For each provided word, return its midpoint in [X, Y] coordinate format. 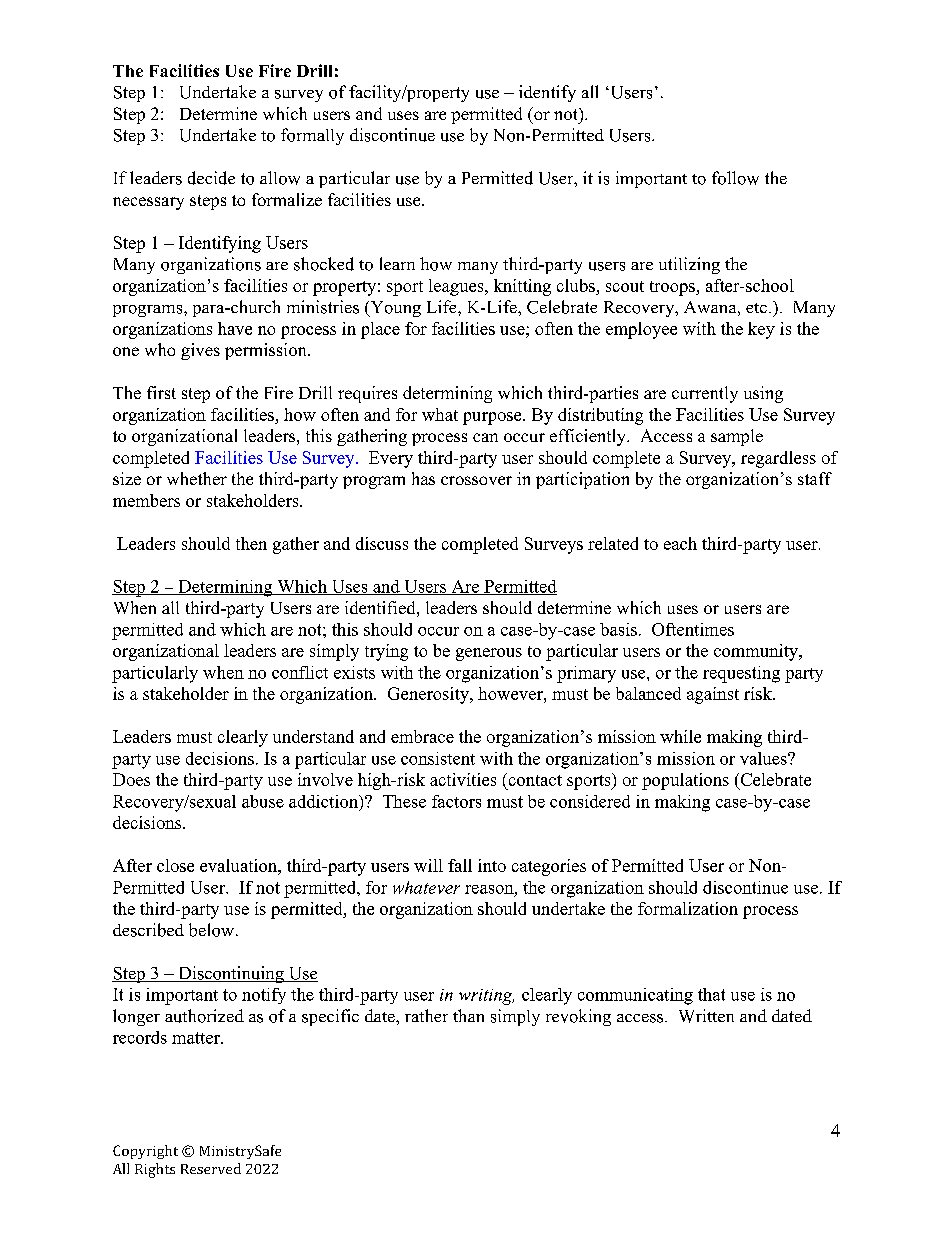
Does [131, 779]
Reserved [211, 1168]
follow [735, 178]
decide [211, 178]
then [251, 543]
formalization [688, 908]
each [680, 543]
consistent [438, 758]
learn [397, 263]
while [680, 736]
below [211, 930]
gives [200, 351]
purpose [493, 418]
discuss [382, 543]
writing [486, 997]
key [761, 330]
